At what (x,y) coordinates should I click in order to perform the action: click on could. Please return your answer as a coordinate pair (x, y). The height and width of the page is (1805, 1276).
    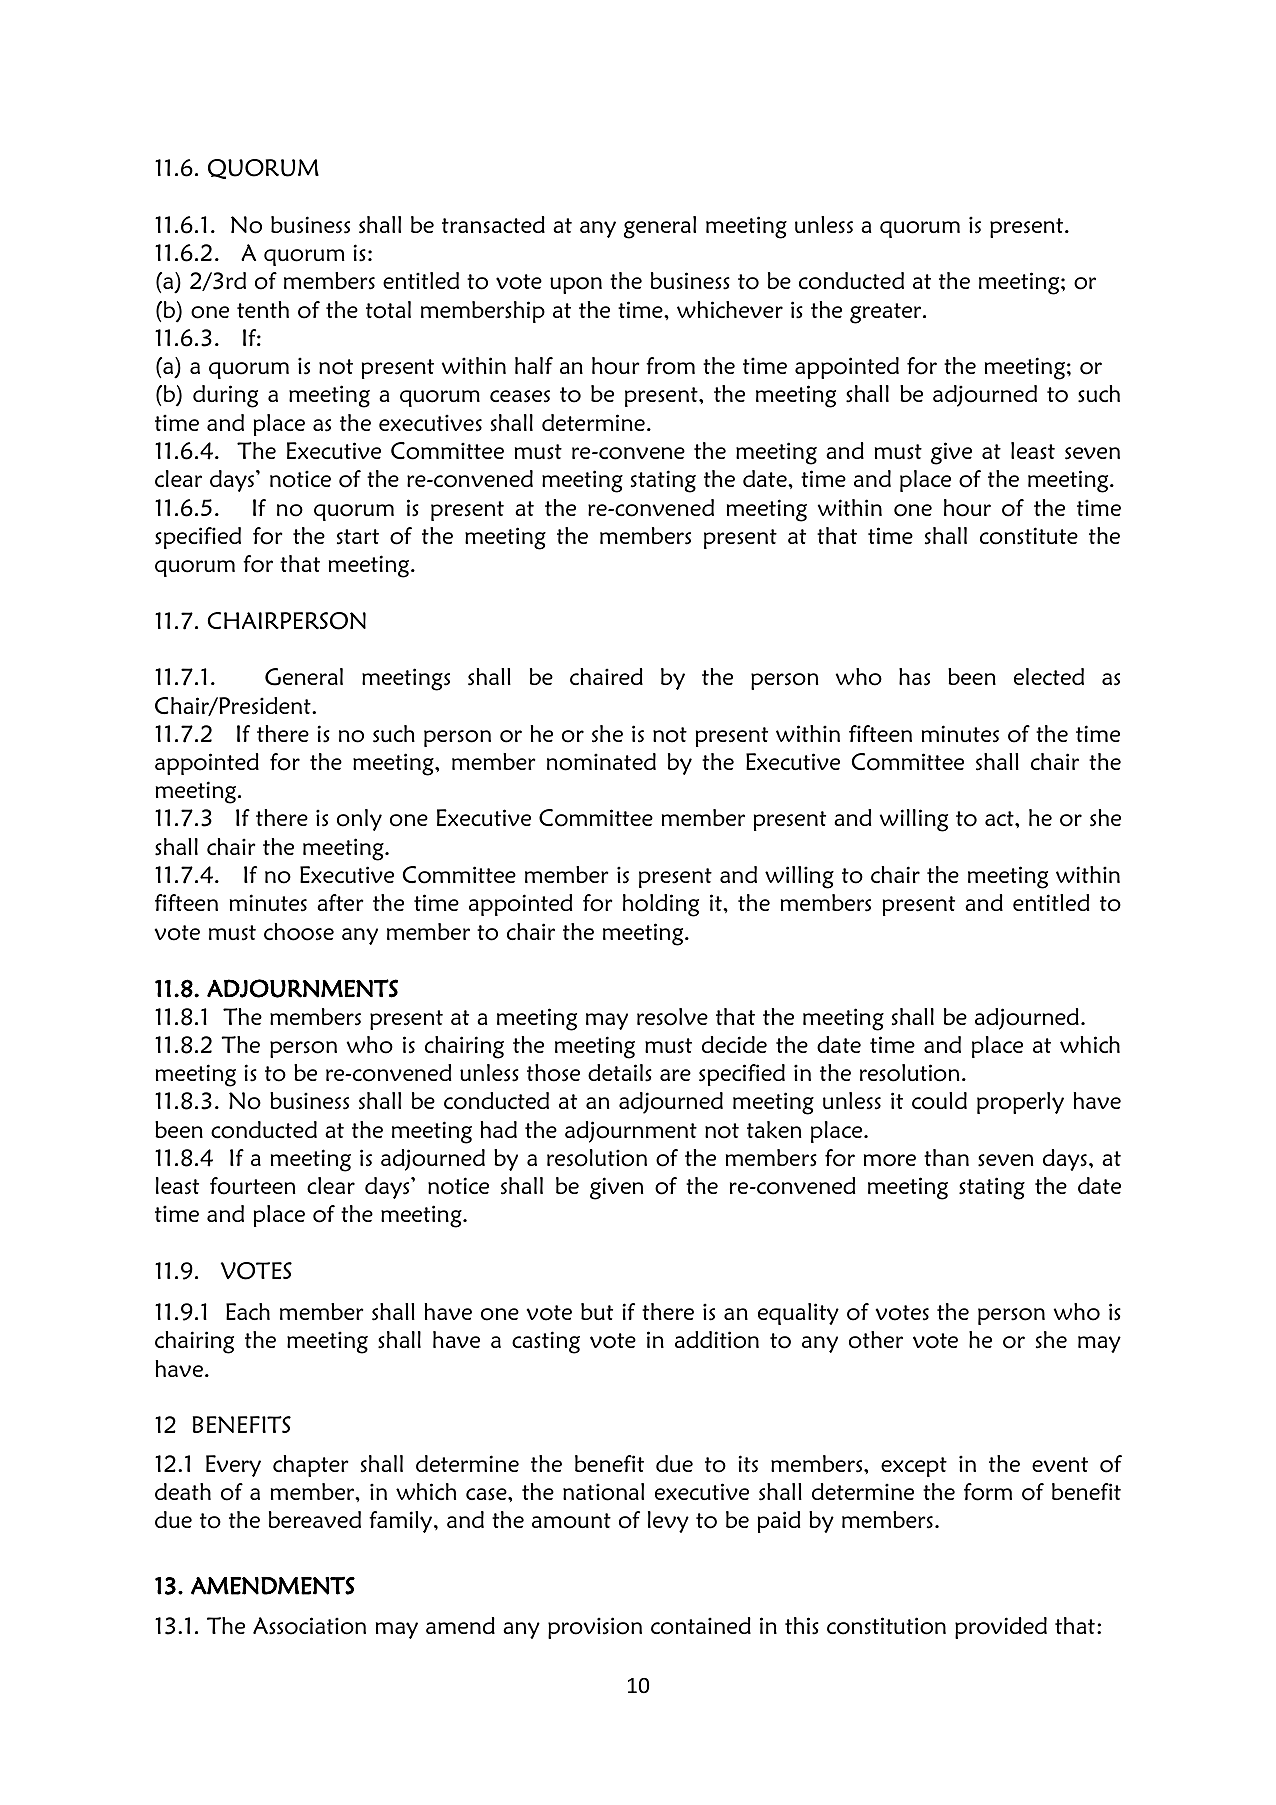
    Looking at the image, I should click on (939, 1101).
